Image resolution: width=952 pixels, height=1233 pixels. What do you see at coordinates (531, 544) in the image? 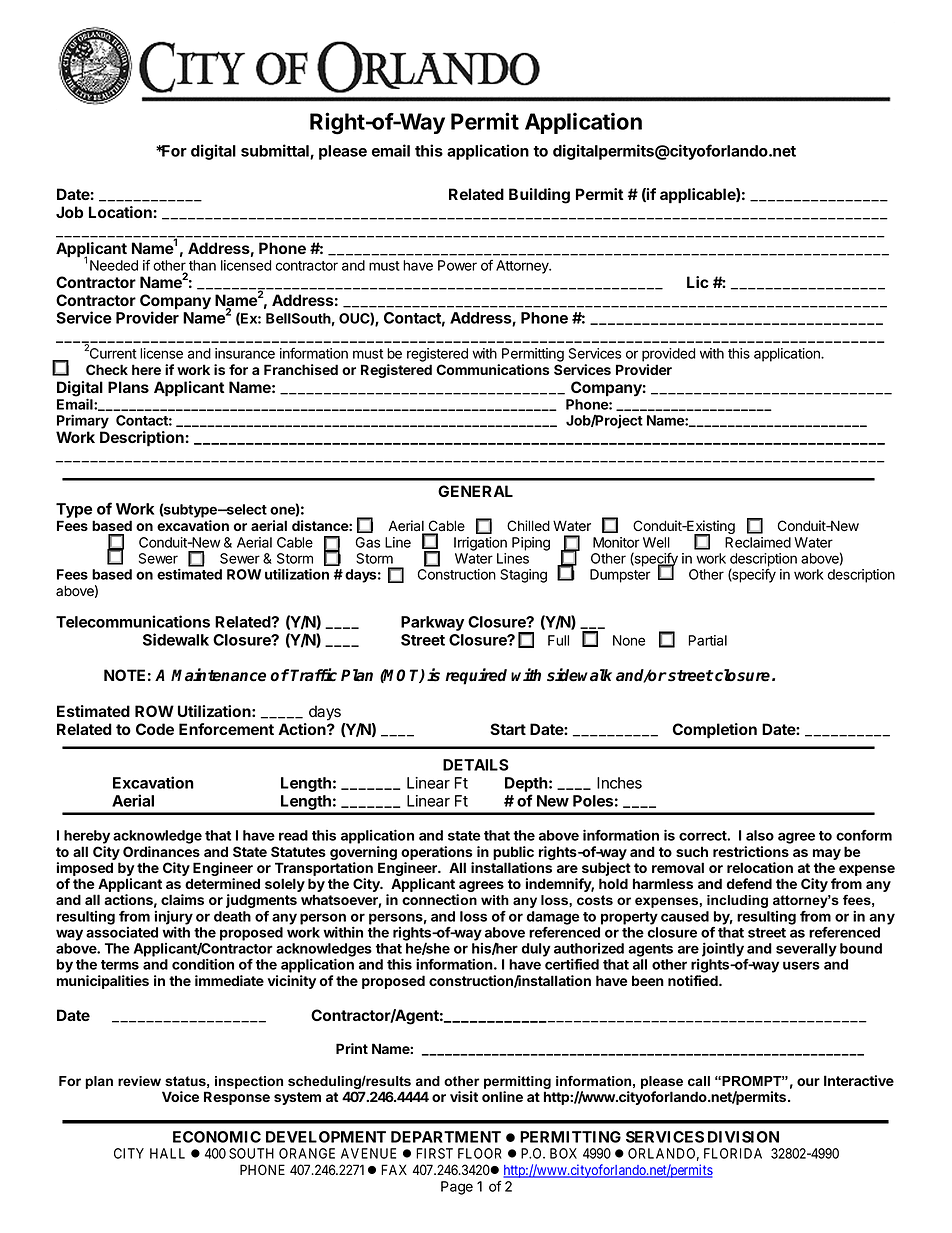
I see `Piping` at bounding box center [531, 544].
